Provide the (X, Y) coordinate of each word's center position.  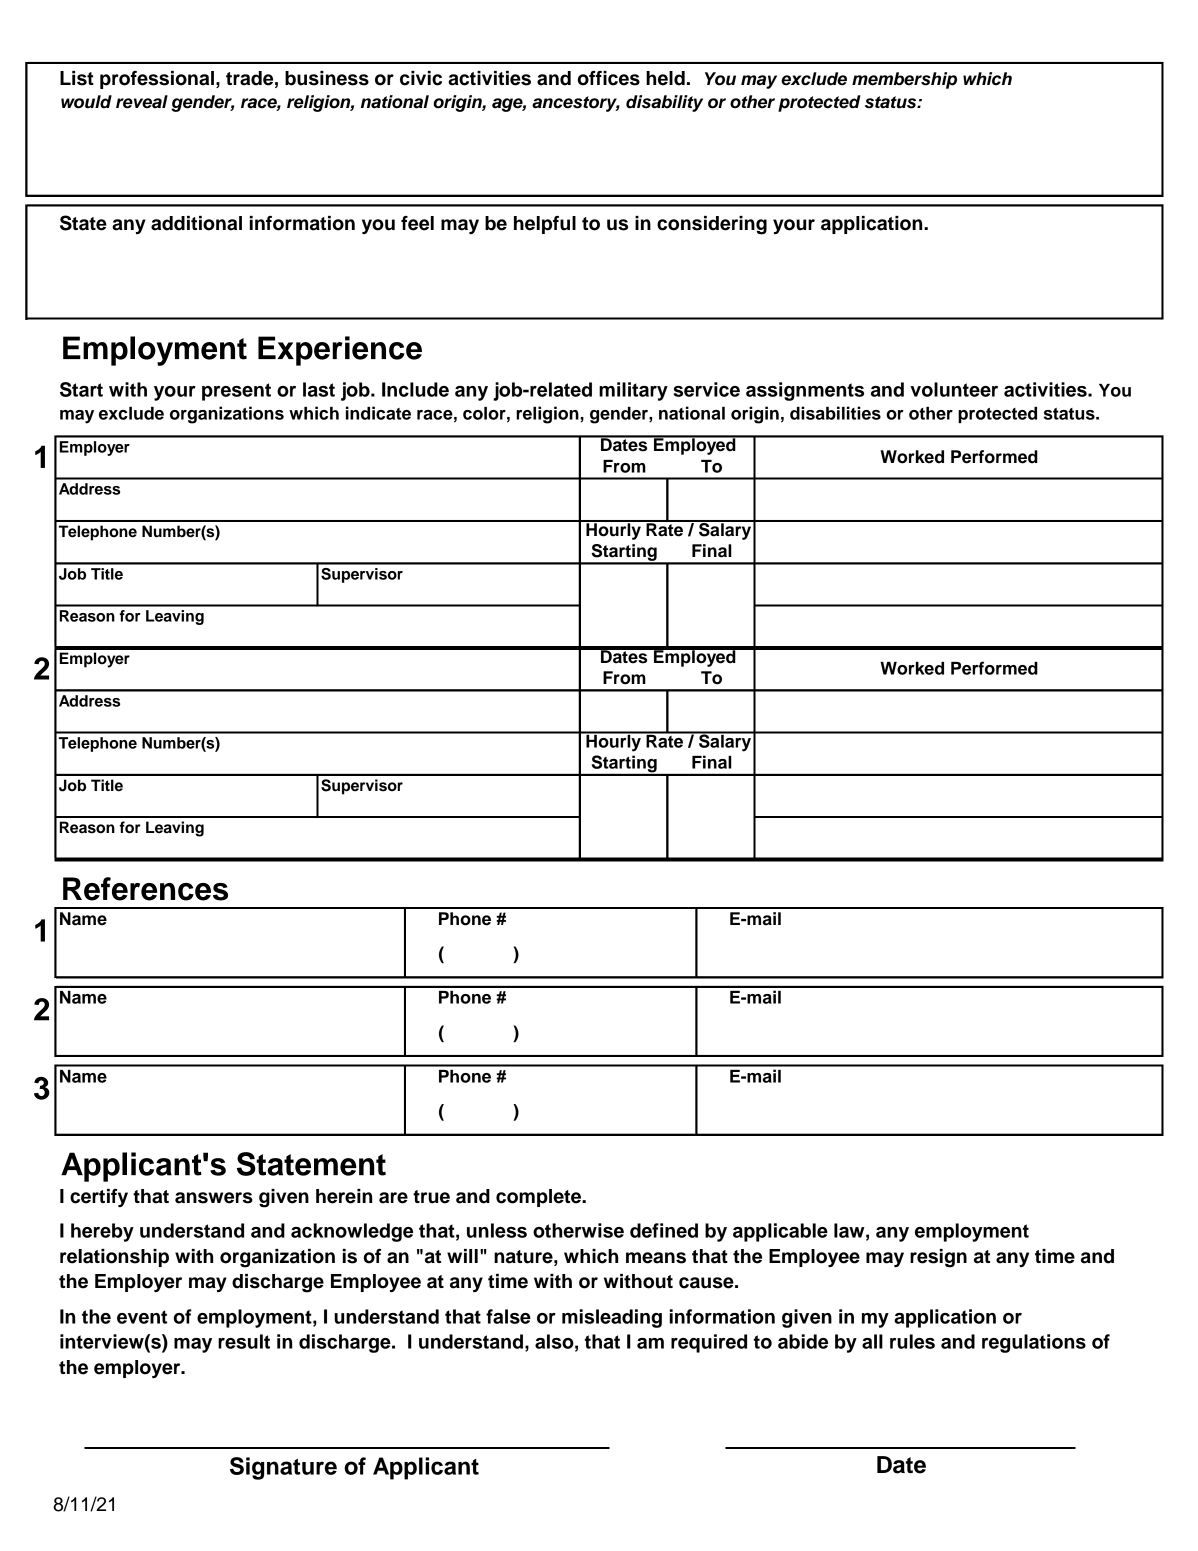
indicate (378, 413)
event (142, 1317)
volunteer (954, 389)
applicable (780, 1232)
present (236, 392)
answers (214, 1198)
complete (539, 1198)
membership (904, 80)
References (145, 889)
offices (609, 78)
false (508, 1316)
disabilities (835, 413)
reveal (142, 102)
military (633, 391)
